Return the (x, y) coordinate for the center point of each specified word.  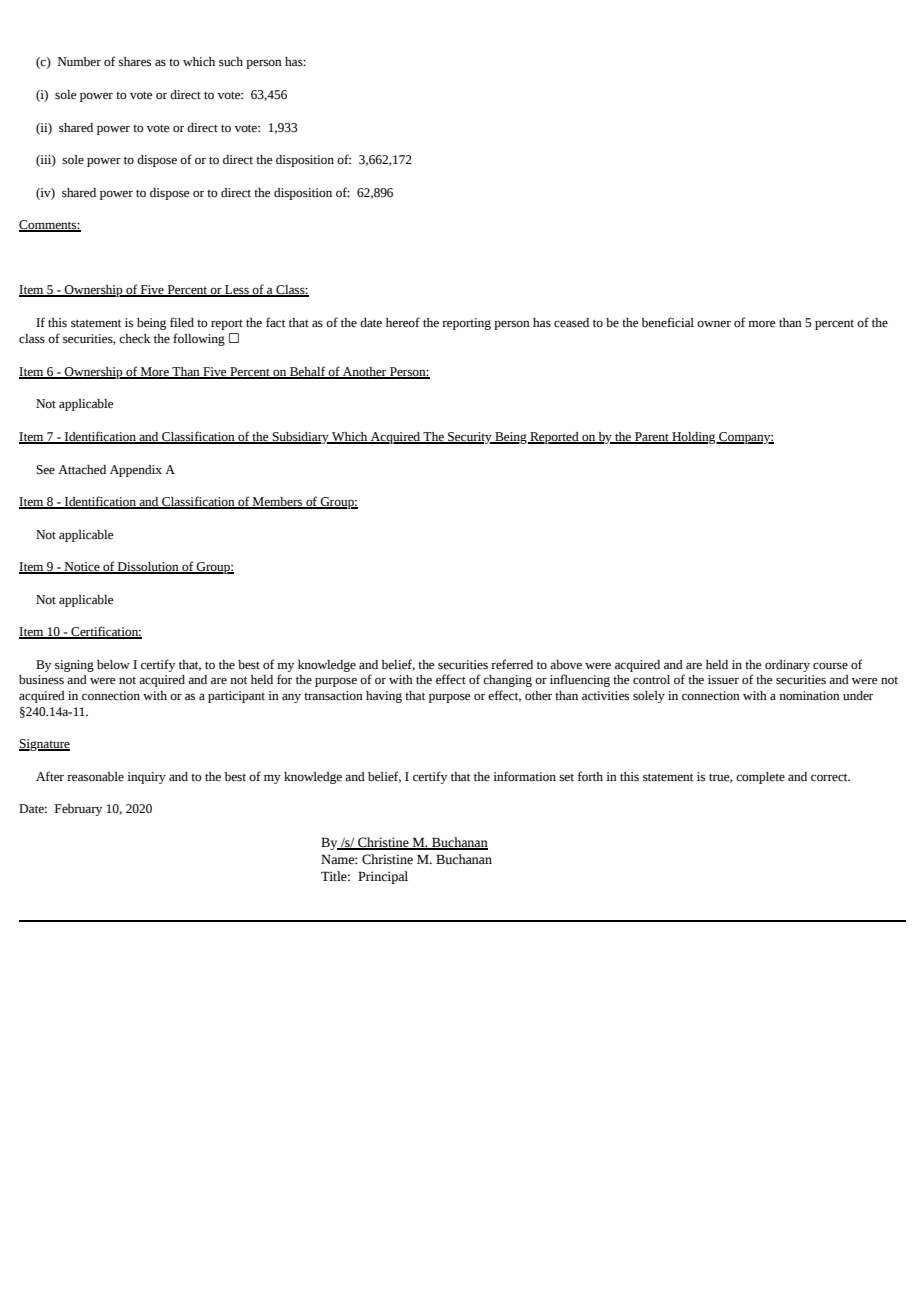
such (231, 62)
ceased (571, 323)
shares (134, 62)
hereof (403, 322)
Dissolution (148, 568)
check (134, 339)
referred (512, 664)
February (78, 810)
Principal (383, 877)
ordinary (787, 666)
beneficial (668, 322)
